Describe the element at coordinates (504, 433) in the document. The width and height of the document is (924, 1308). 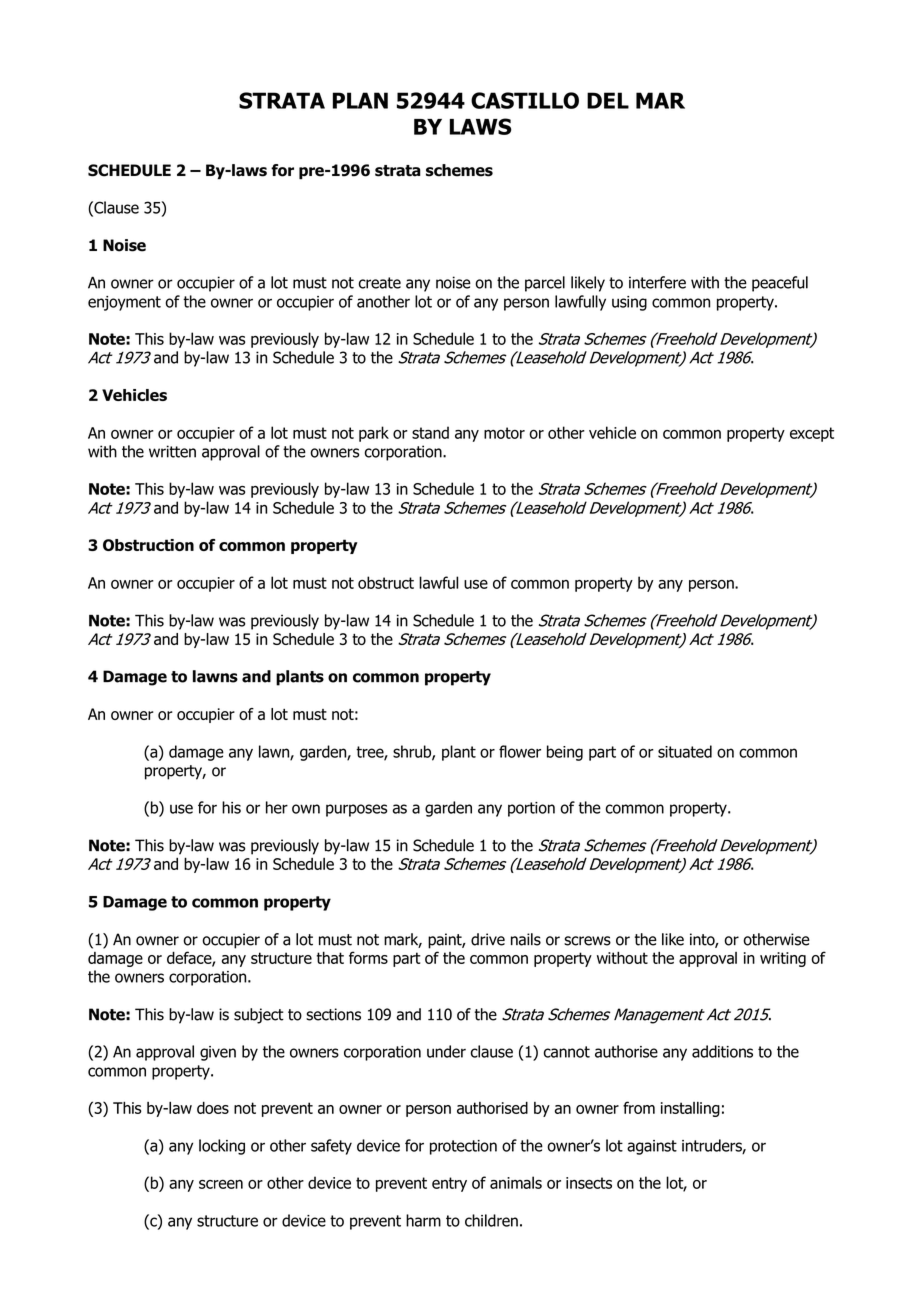
I see `motor` at that location.
